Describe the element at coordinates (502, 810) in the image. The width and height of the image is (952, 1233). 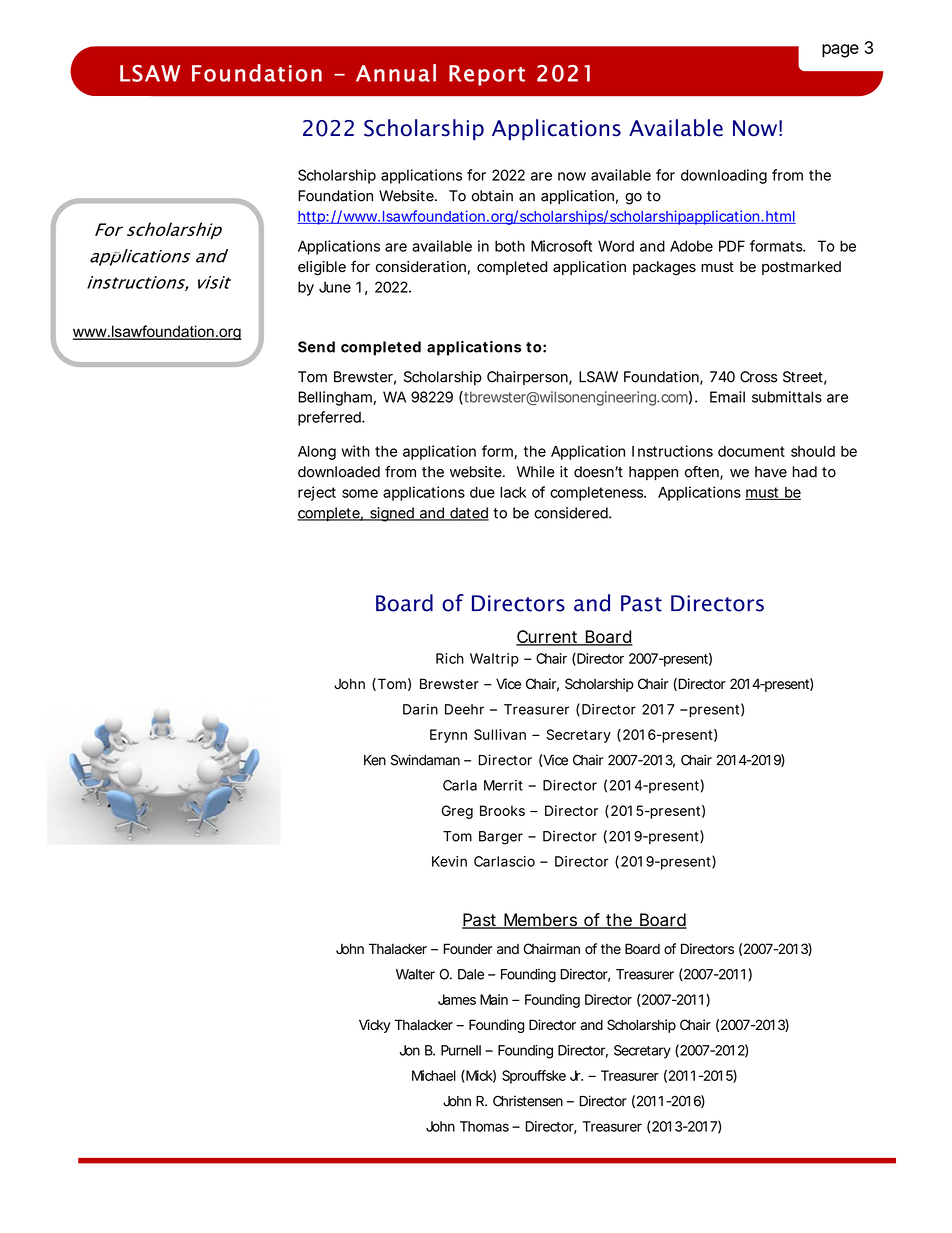
I see `Brooks` at that location.
